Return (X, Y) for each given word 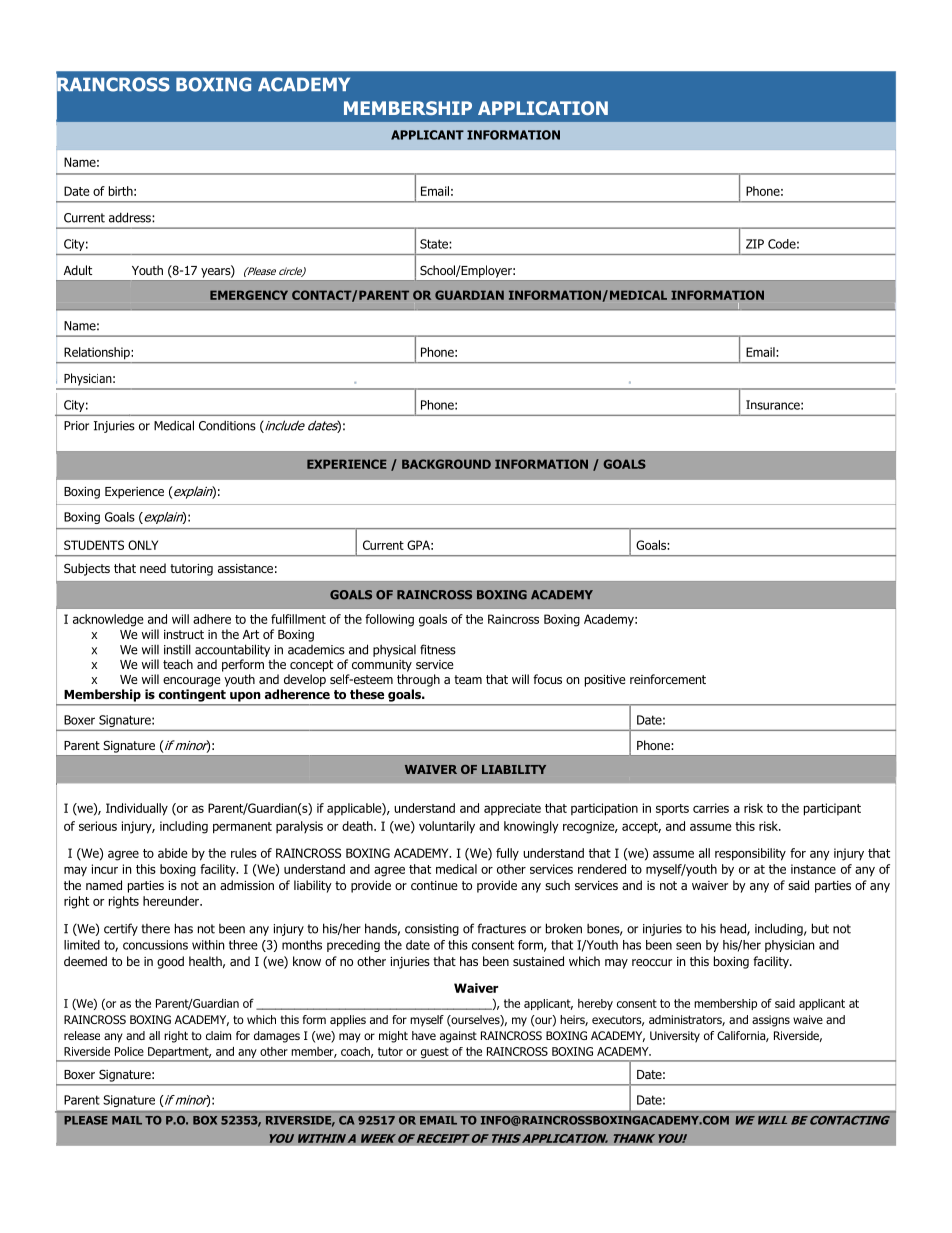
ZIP (755, 244)
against (458, 1037)
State (435, 244)
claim (218, 1035)
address (131, 217)
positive (605, 681)
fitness (438, 649)
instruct (184, 634)
